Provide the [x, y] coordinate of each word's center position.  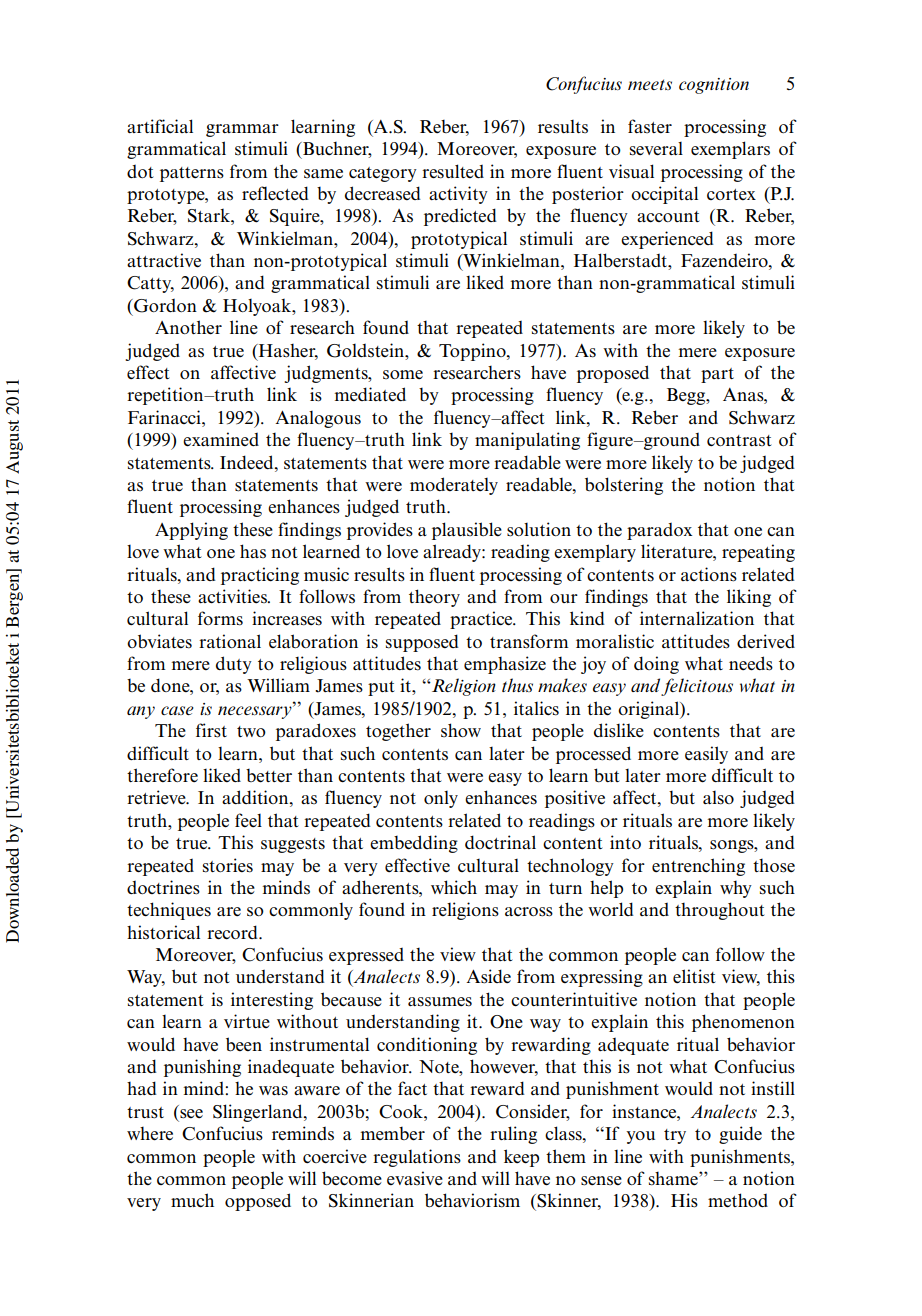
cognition [714, 86]
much [192, 1200]
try [675, 1136]
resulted [453, 171]
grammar [242, 130]
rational [230, 641]
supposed [422, 643]
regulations [417, 1158]
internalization [697, 618]
